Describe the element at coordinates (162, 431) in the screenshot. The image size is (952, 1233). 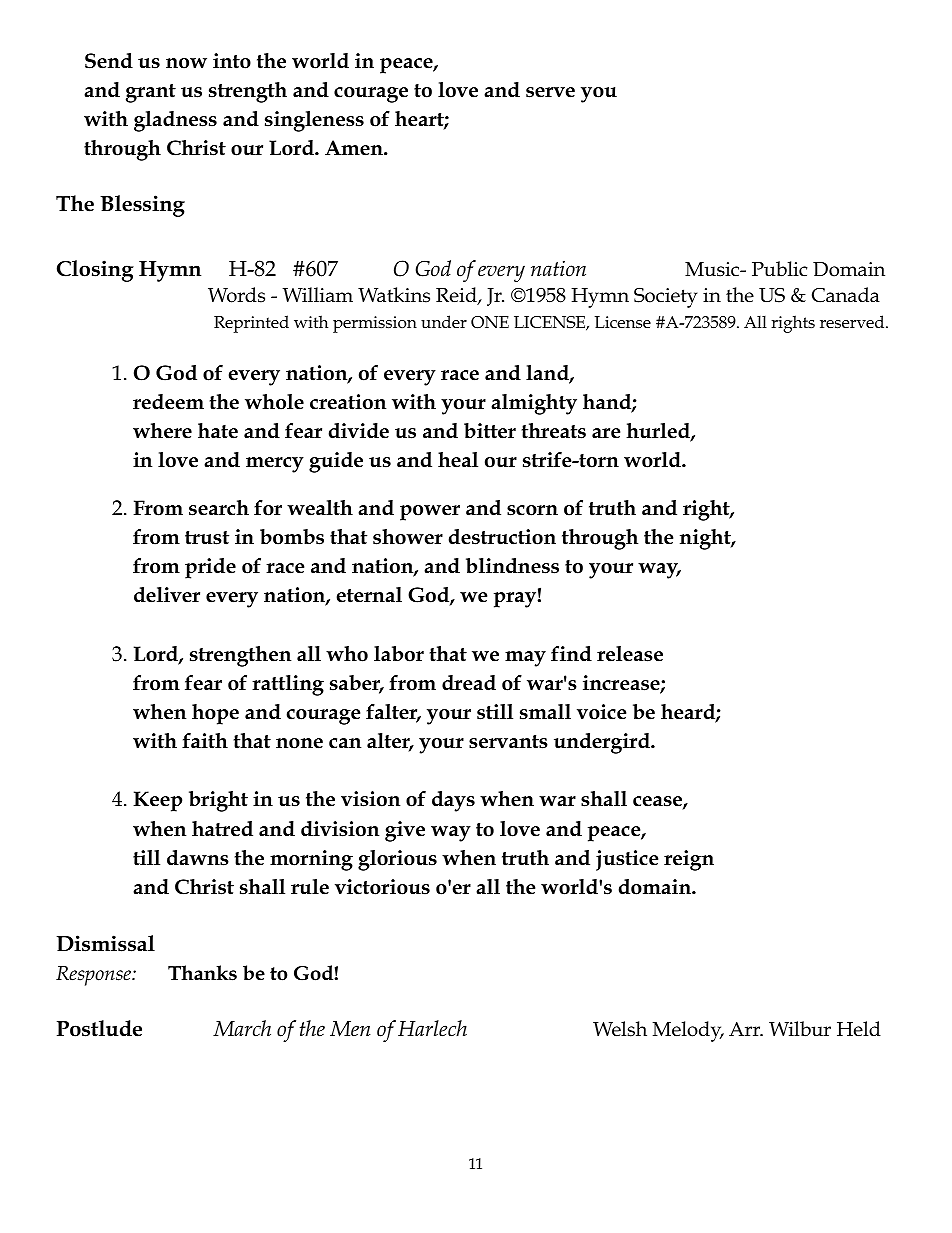
I see `where` at that location.
